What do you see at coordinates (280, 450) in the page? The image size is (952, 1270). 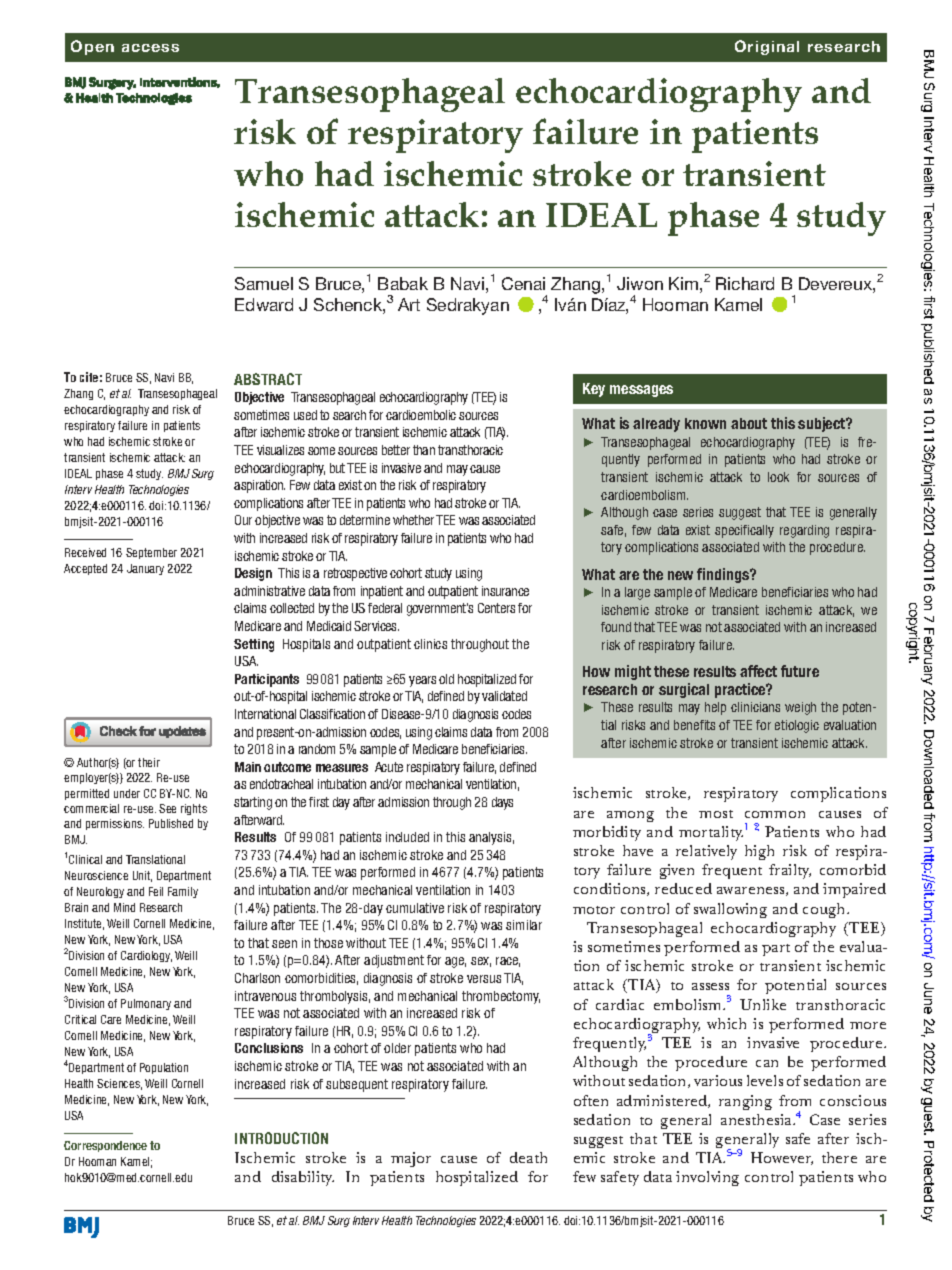 I see `visualizes` at bounding box center [280, 450].
